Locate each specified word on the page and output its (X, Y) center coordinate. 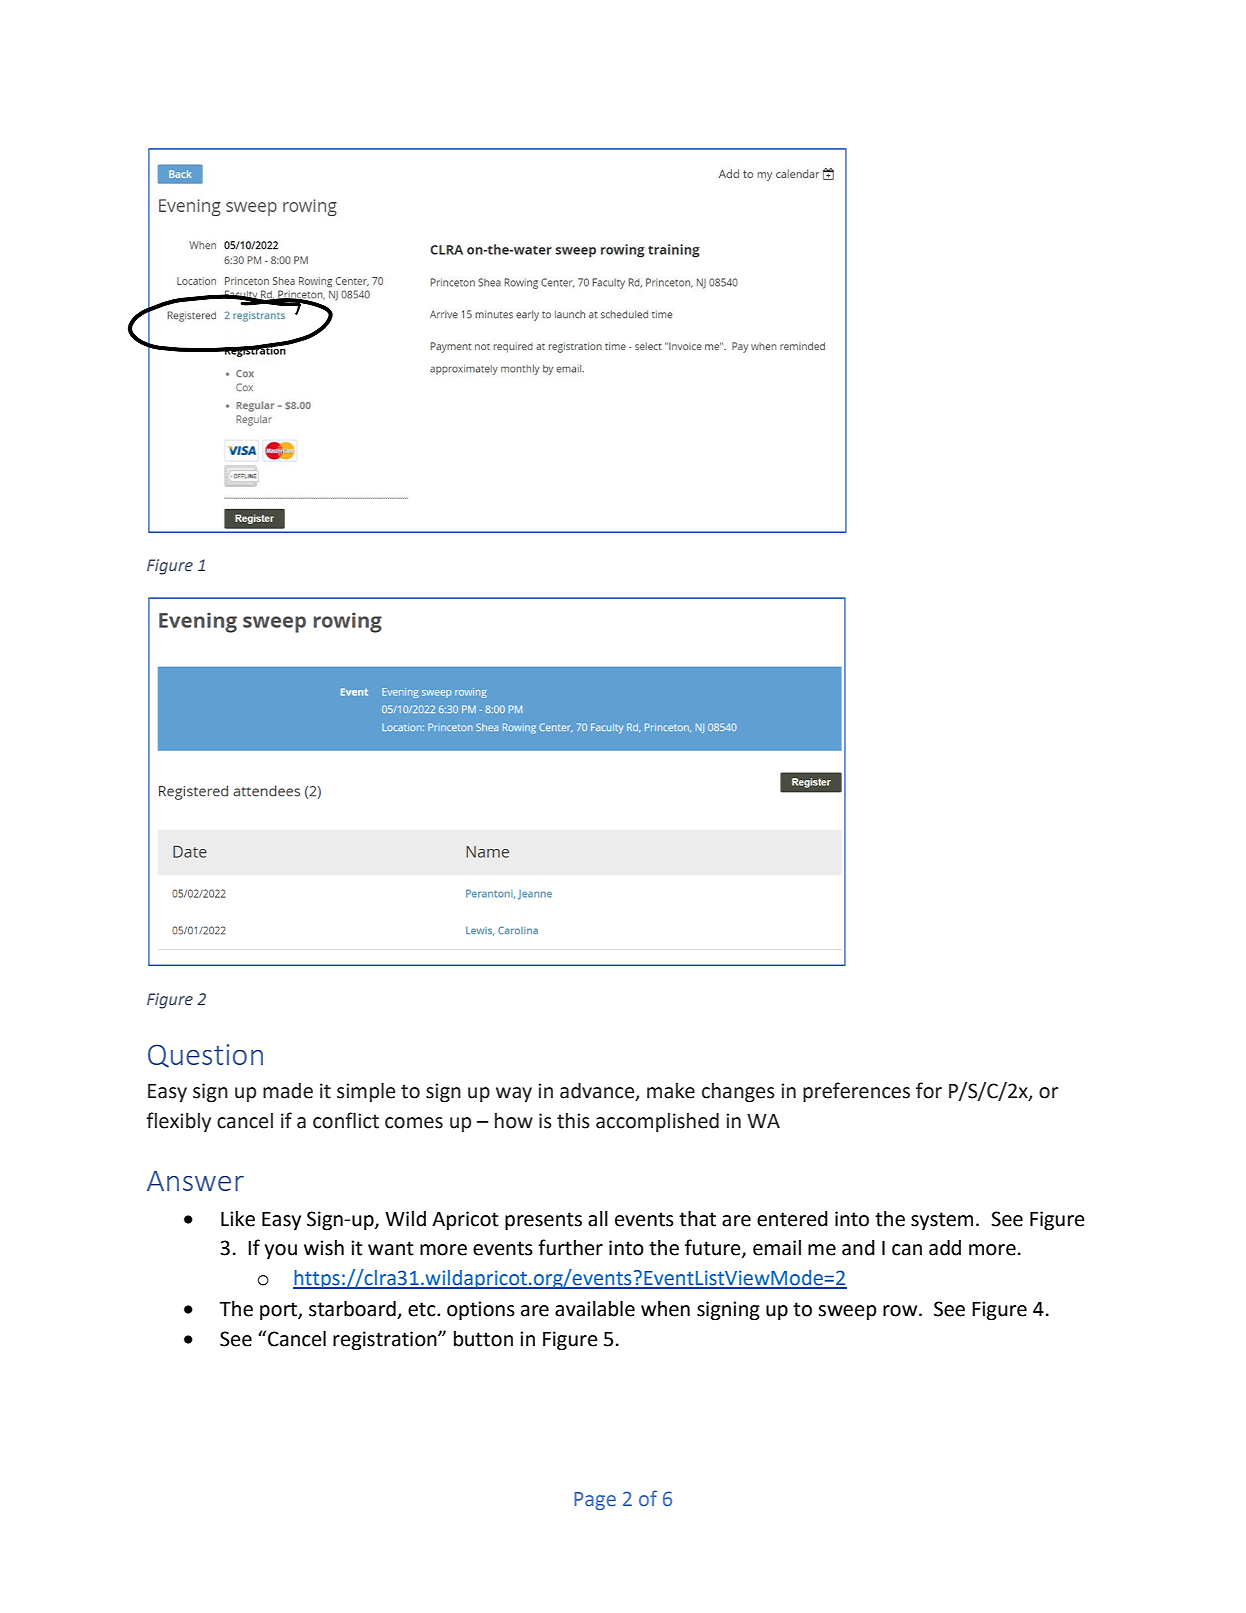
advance (598, 1092)
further (570, 1247)
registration (386, 1341)
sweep (847, 1312)
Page (595, 1501)
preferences (856, 1092)
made (288, 1091)
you (280, 1251)
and (858, 1248)
